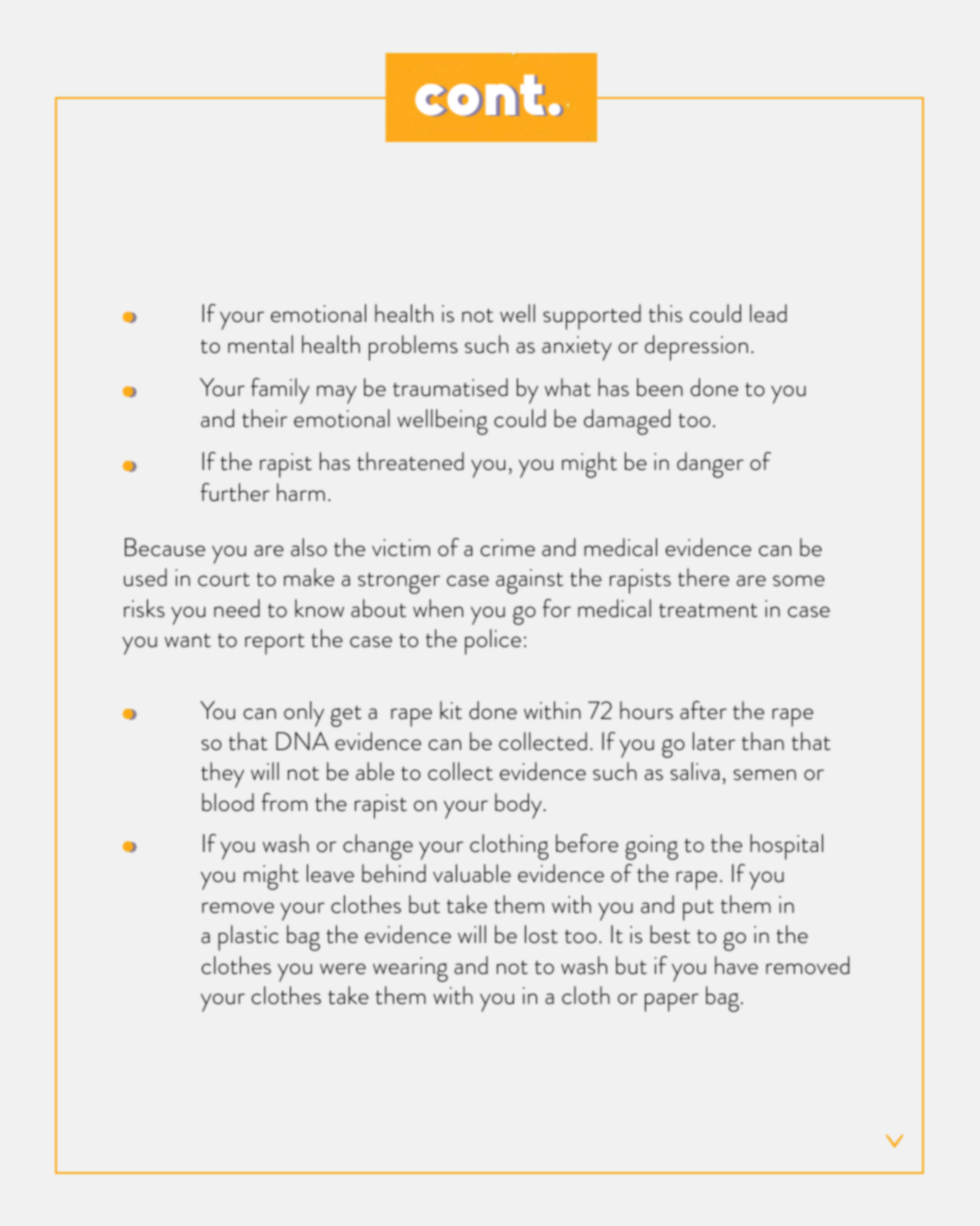 The image size is (980, 1226). What do you see at coordinates (188, 641) in the screenshot?
I see `want` at bounding box center [188, 641].
